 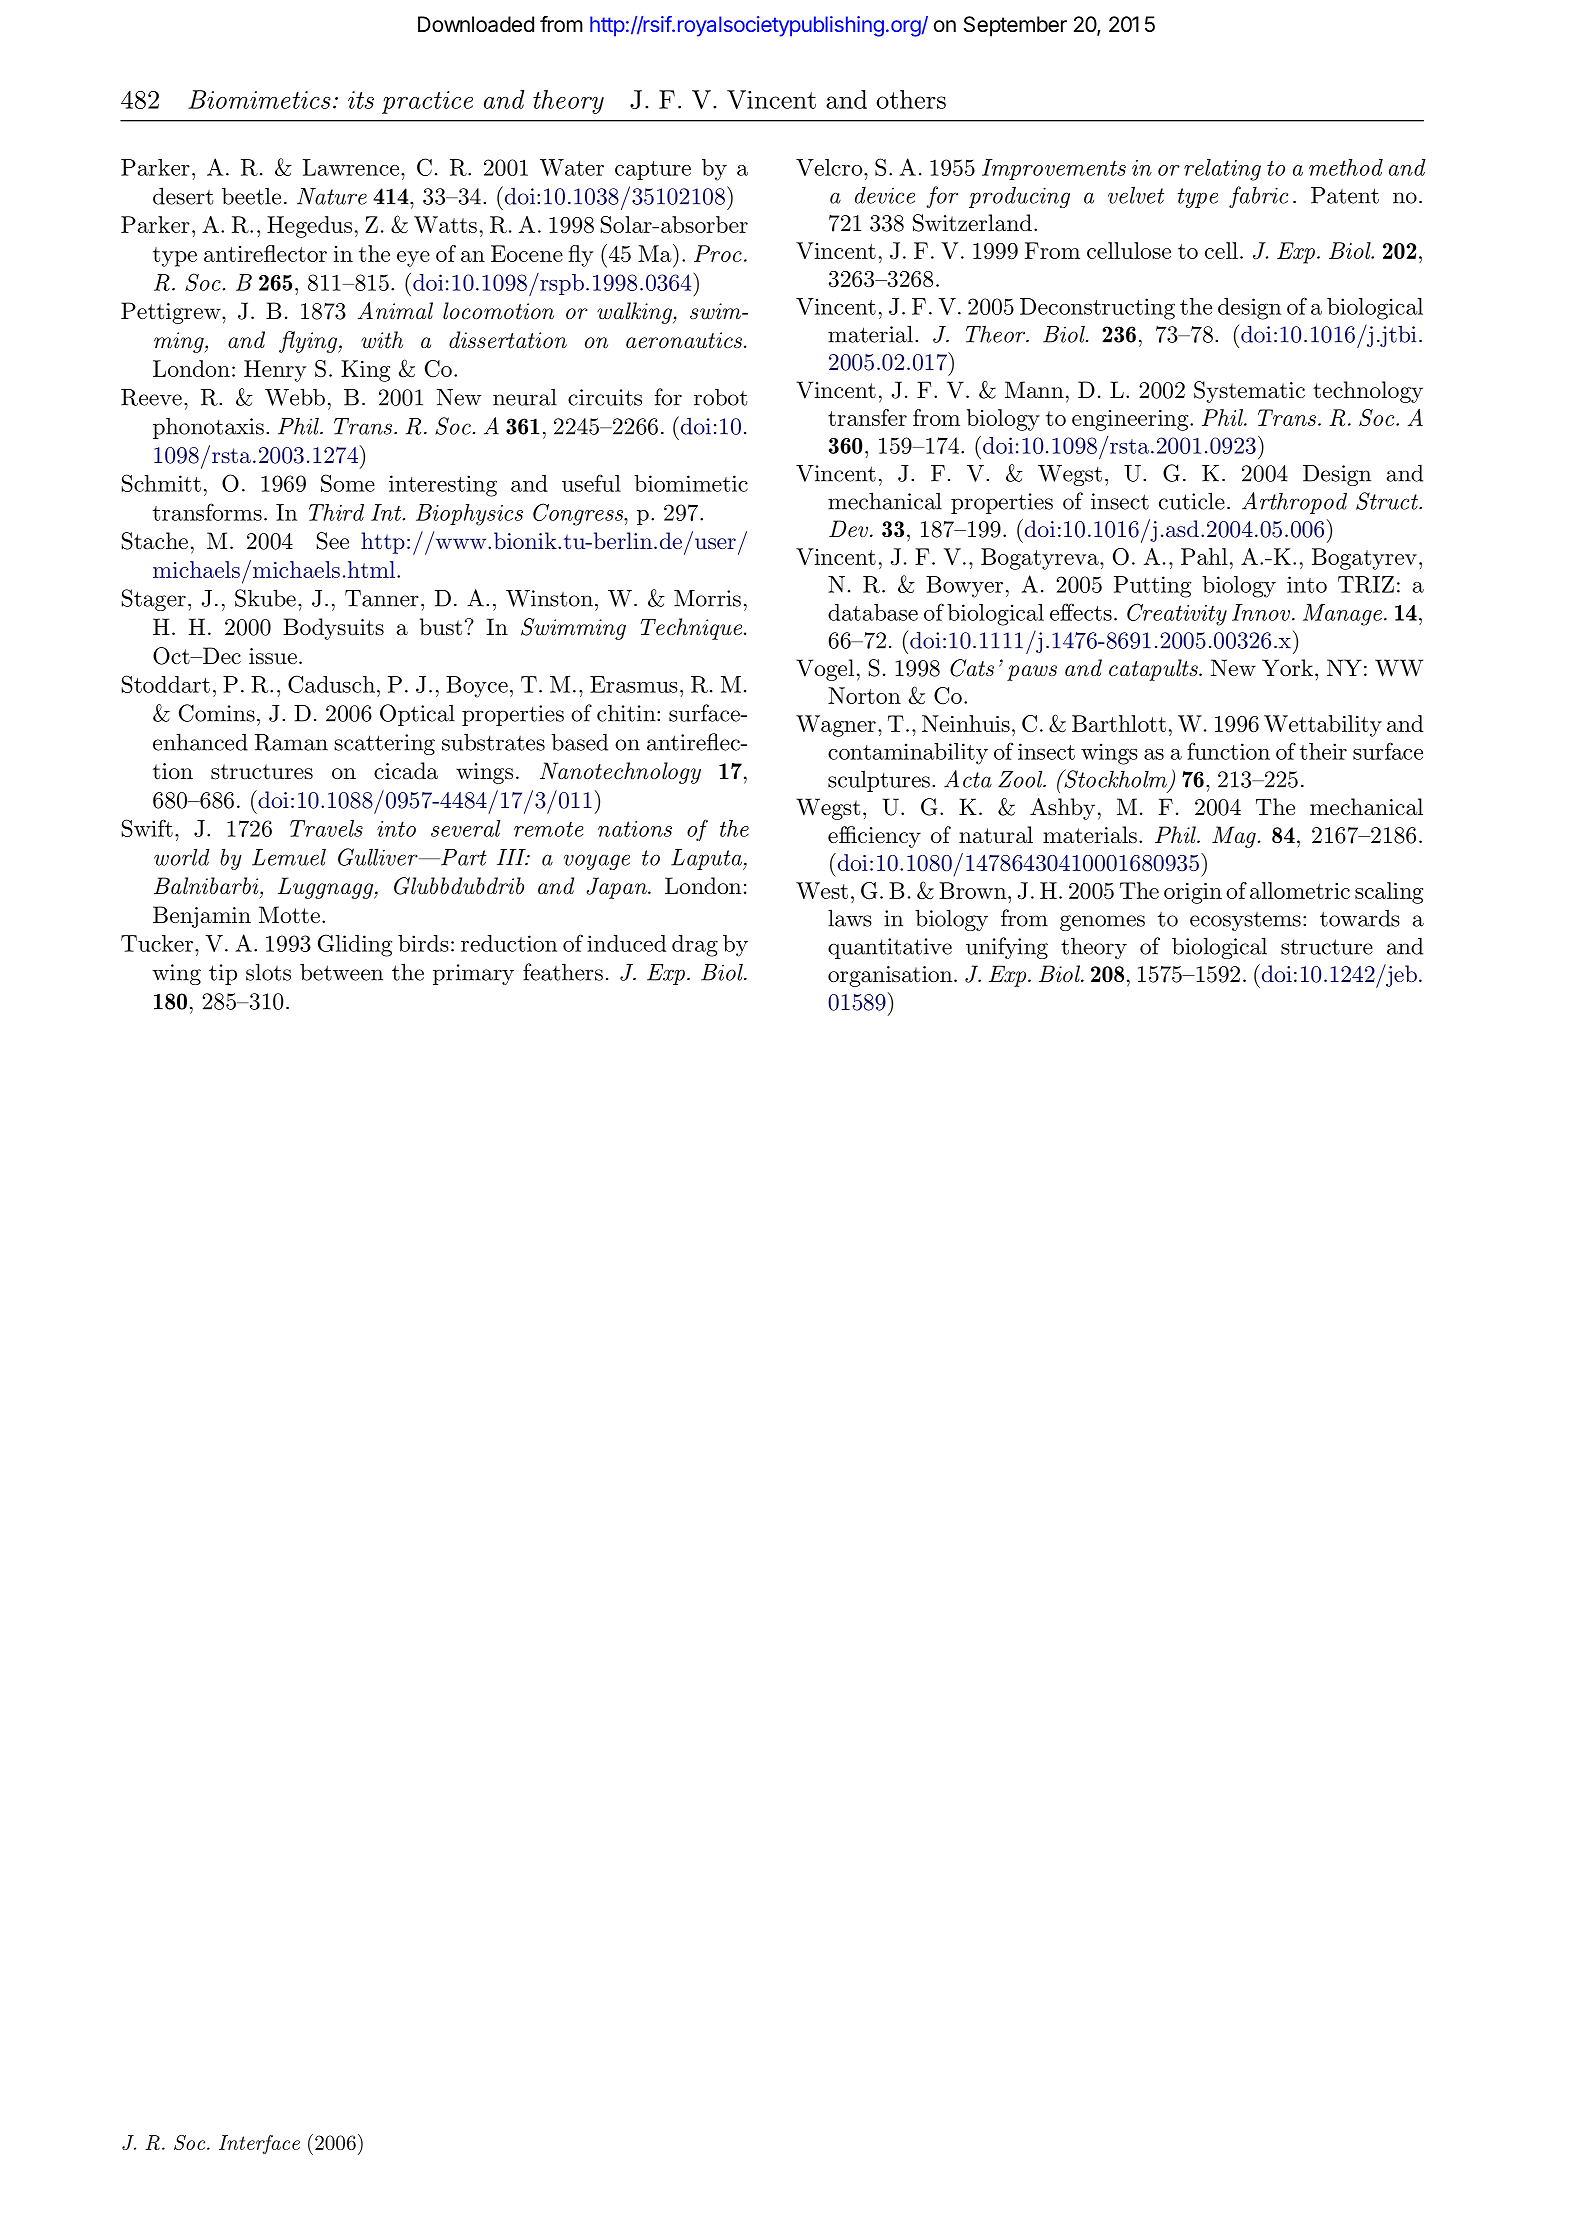 I want to click on Interface, so click(x=259, y=2144).
